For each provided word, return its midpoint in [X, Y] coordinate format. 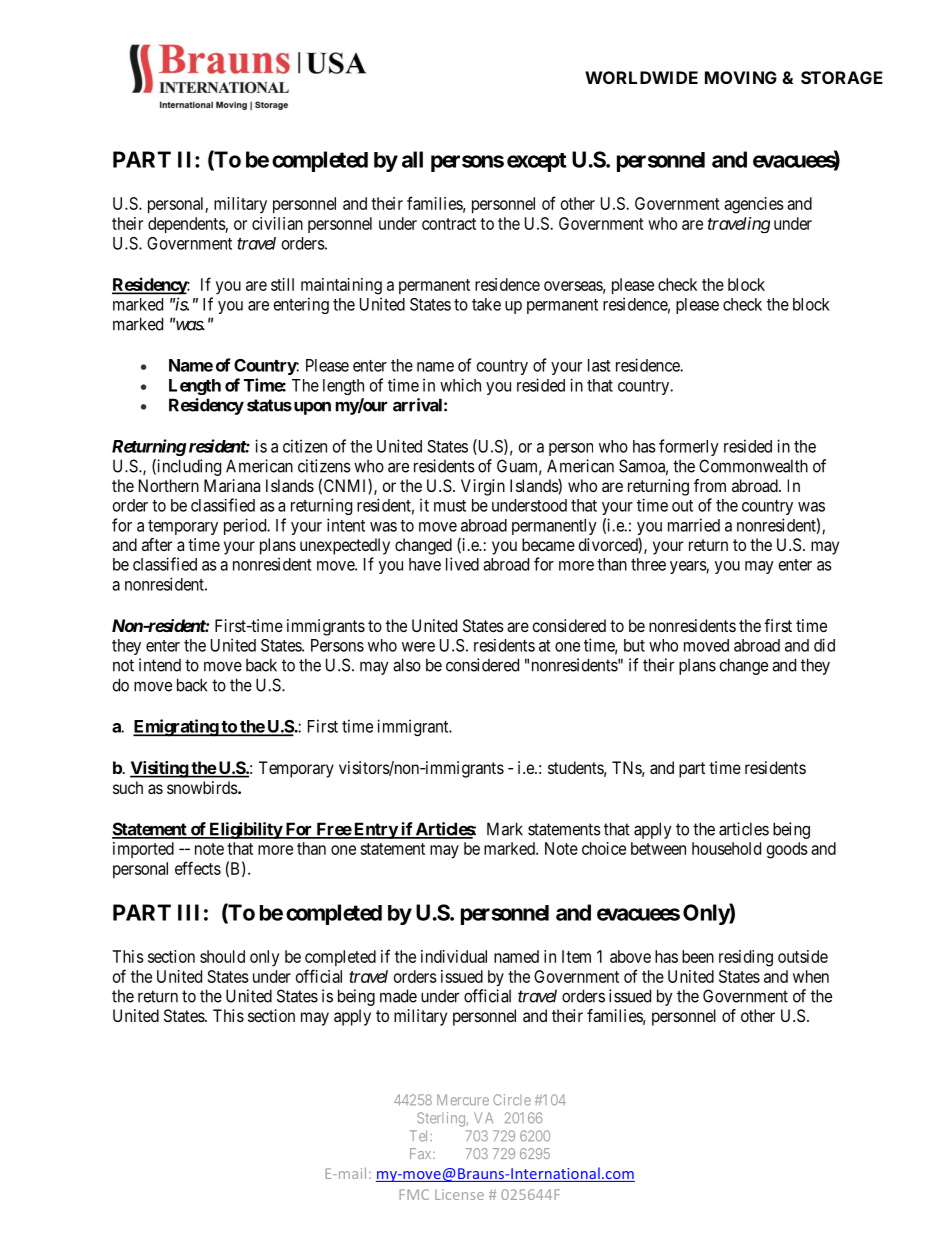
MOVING [741, 77]
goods [787, 850]
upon [311, 408]
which [460, 385]
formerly [689, 447]
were [418, 647]
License [459, 1194]
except [536, 162]
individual [454, 956]
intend [160, 665]
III [188, 912]
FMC [414, 1194]
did [824, 645]
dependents [187, 225]
